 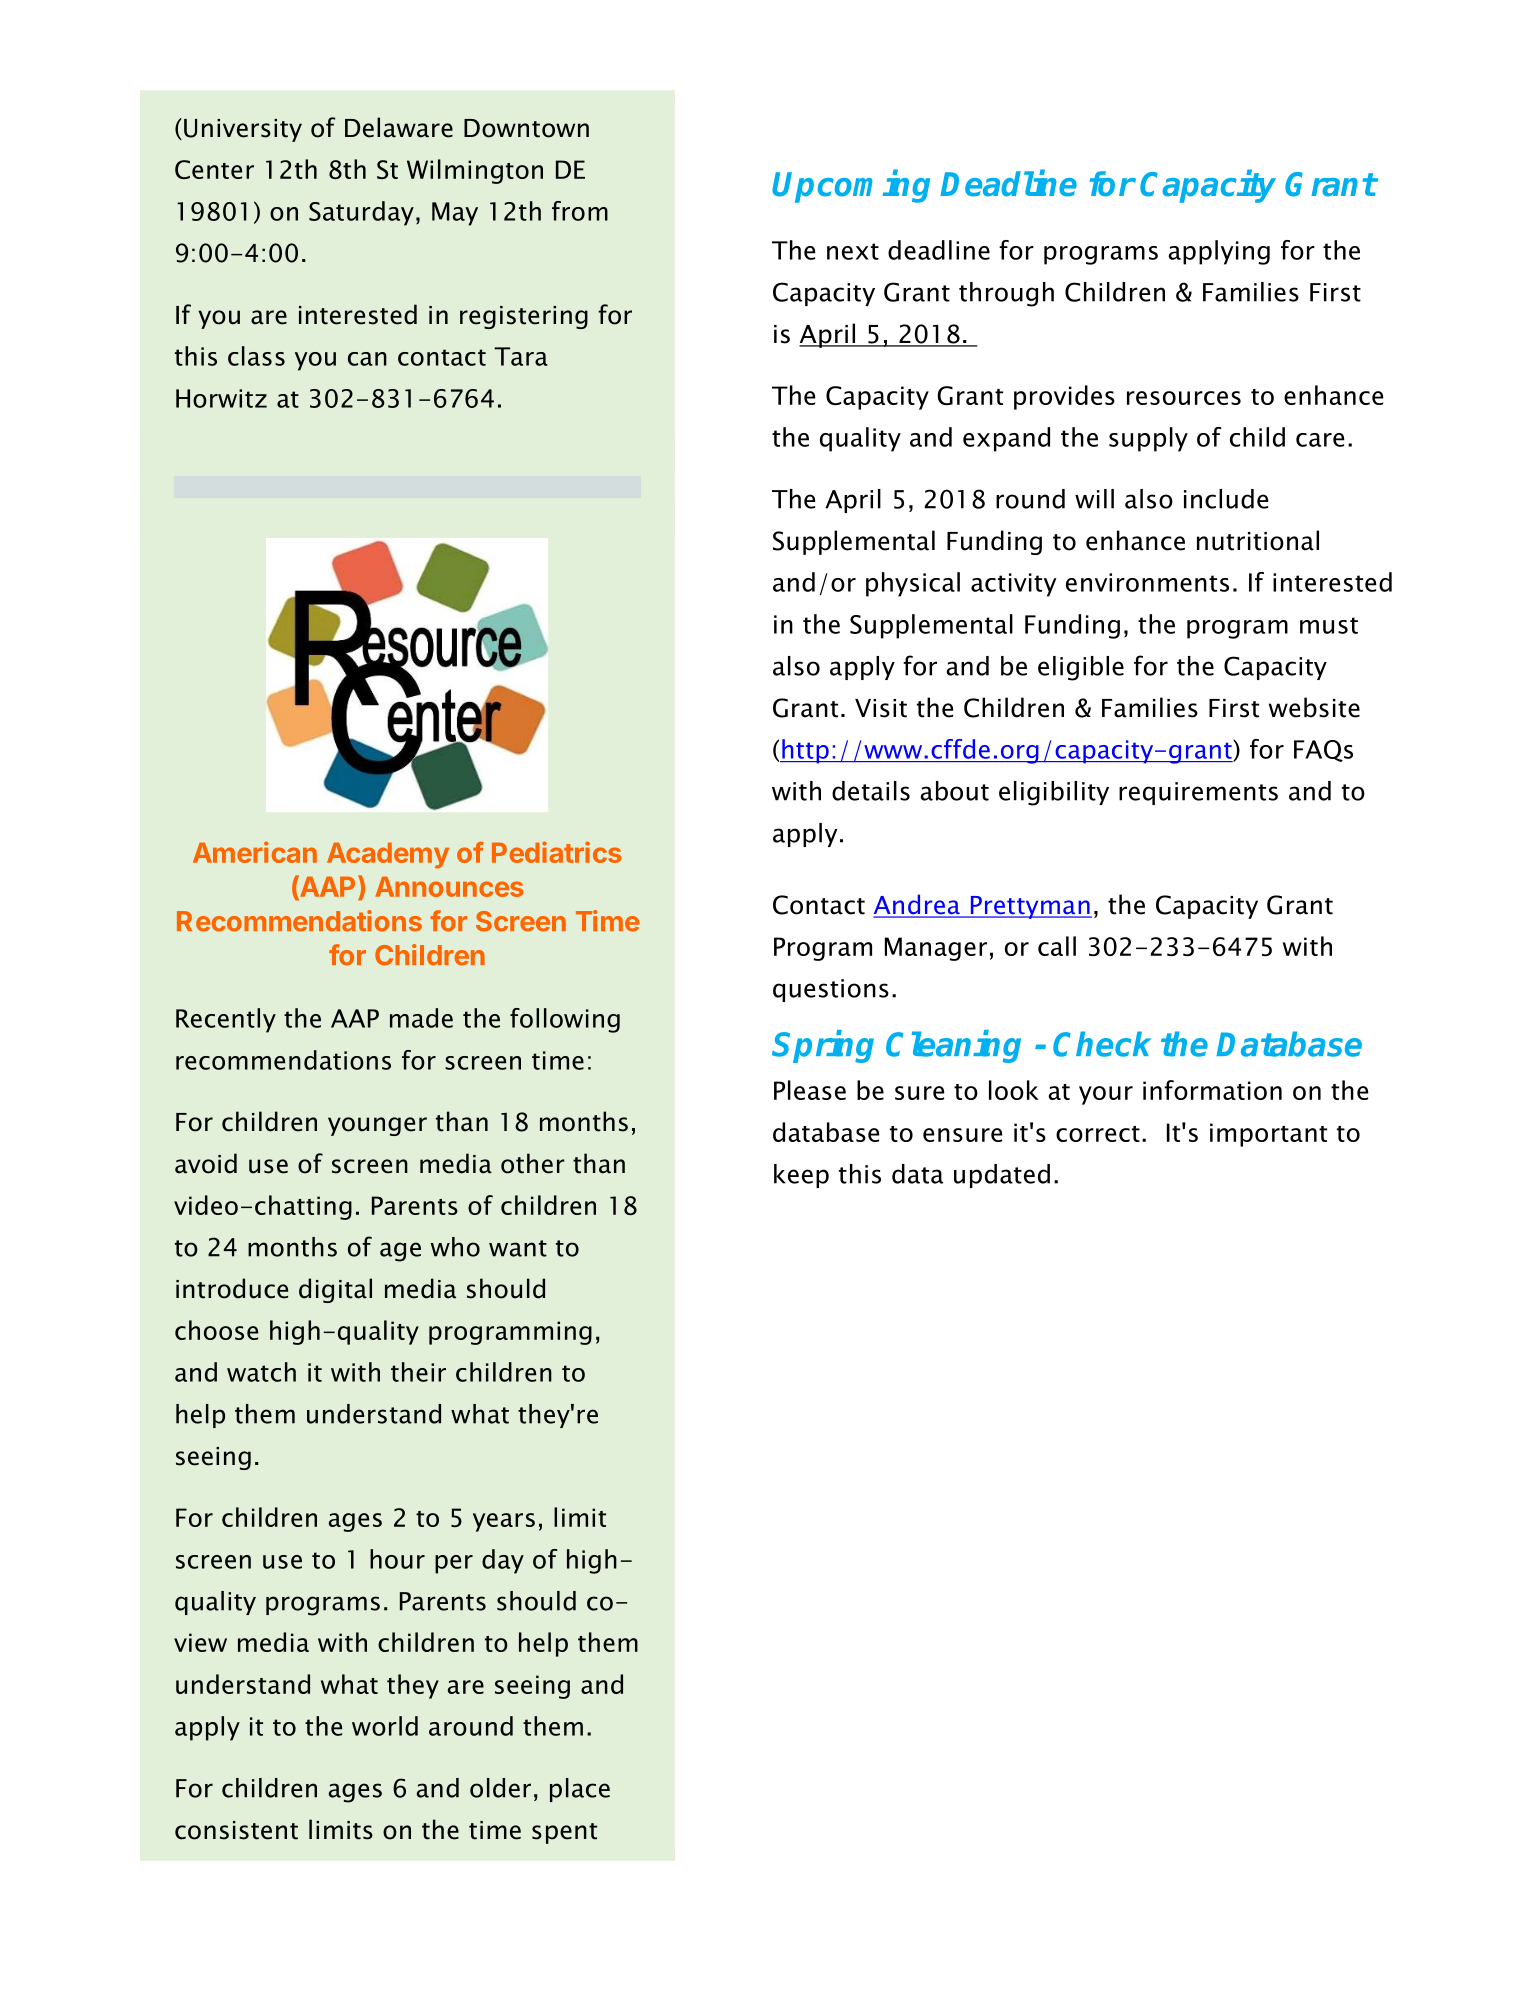 What do you see at coordinates (580, 1790) in the image?
I see `place` at bounding box center [580, 1790].
